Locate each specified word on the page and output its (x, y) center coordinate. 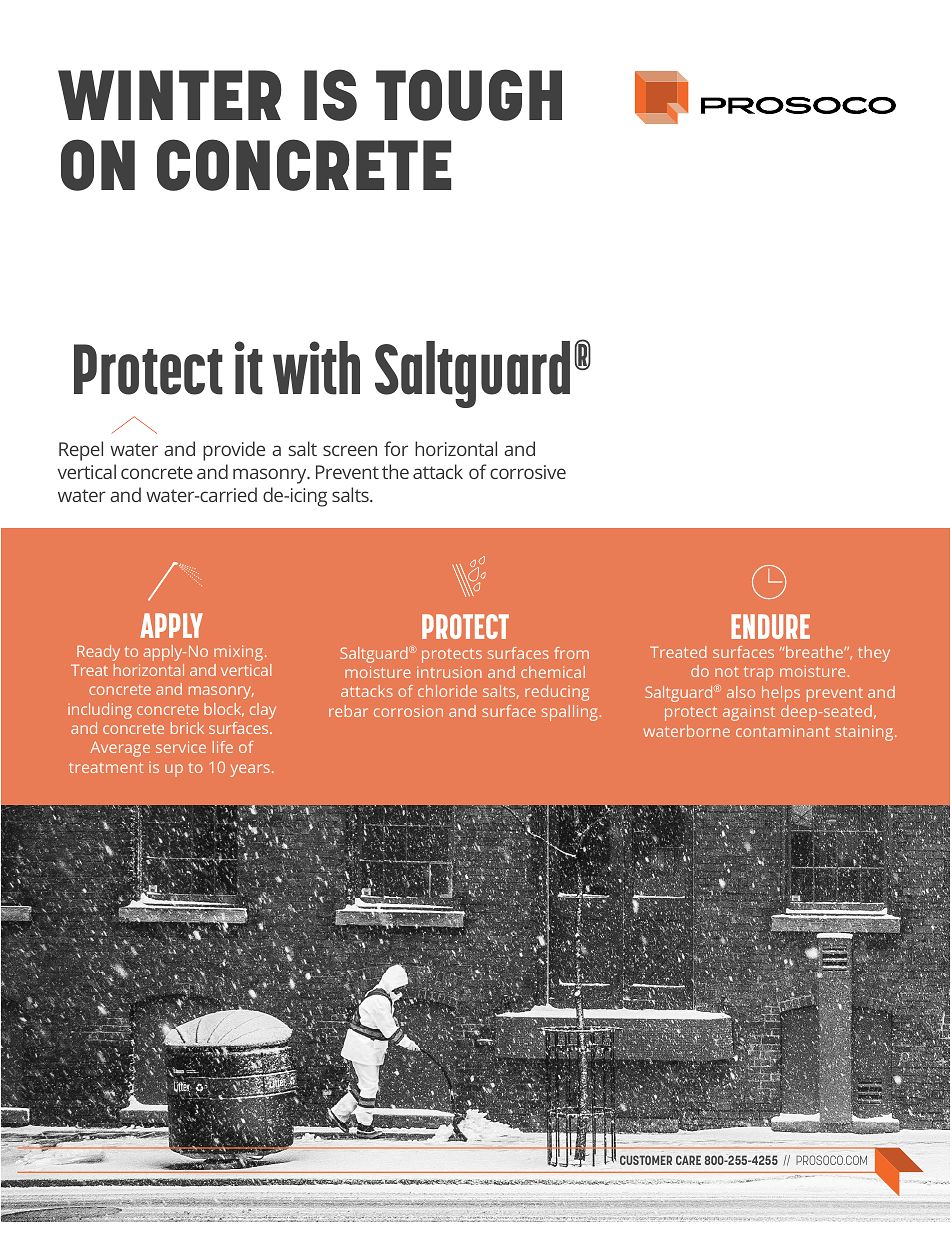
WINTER (170, 95)
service (181, 747)
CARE (688, 1160)
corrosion (408, 711)
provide (234, 451)
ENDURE (770, 626)
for (396, 448)
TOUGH (469, 95)
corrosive (528, 472)
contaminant (783, 731)
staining (865, 733)
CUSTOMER (646, 1160)
